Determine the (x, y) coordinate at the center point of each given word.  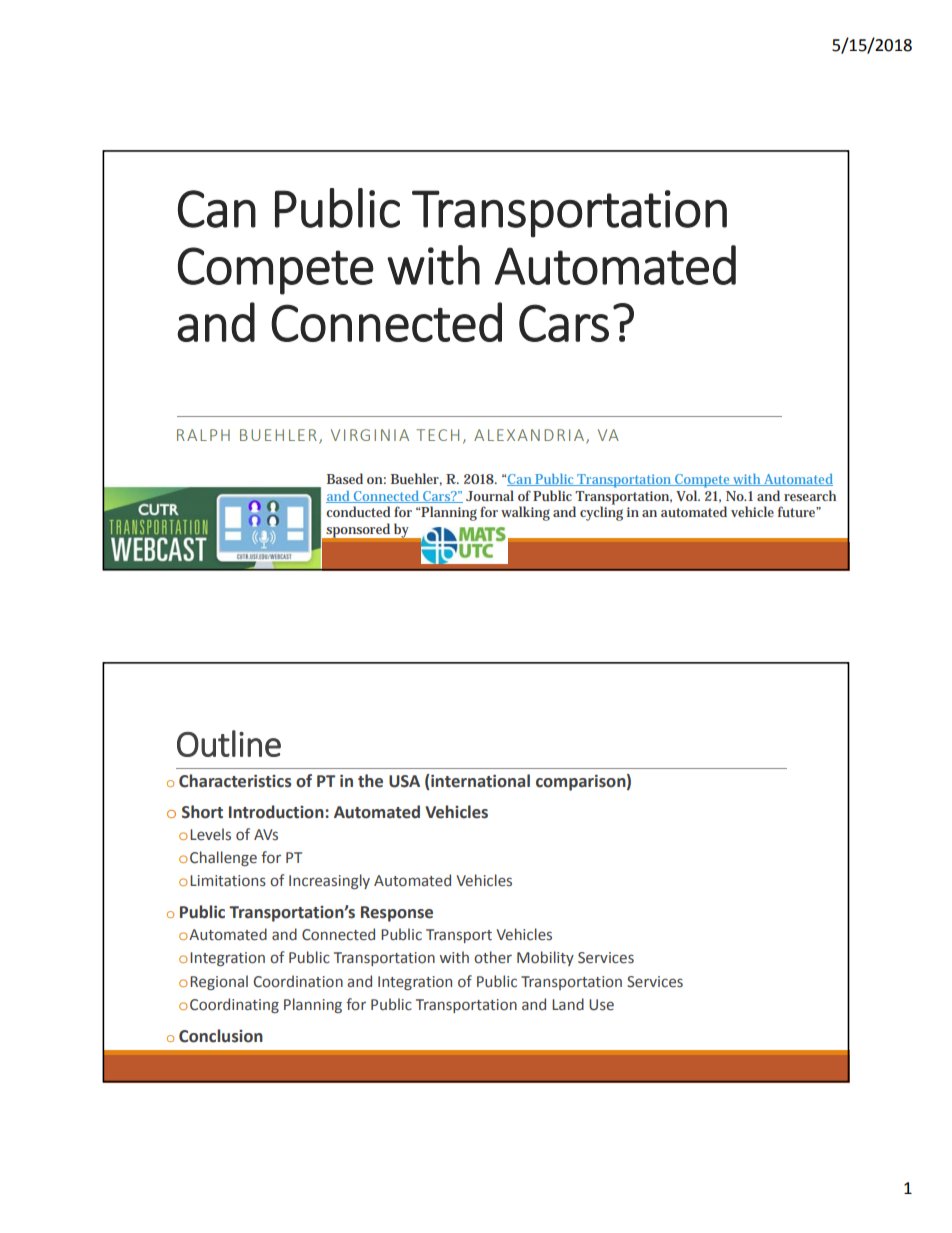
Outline (229, 743)
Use (601, 1005)
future (798, 511)
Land (568, 1004)
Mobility (545, 958)
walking (525, 513)
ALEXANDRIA (529, 435)
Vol (688, 495)
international (480, 781)
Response (397, 914)
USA (404, 781)
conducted (358, 511)
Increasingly (329, 881)
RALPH (203, 435)
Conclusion (221, 1036)
